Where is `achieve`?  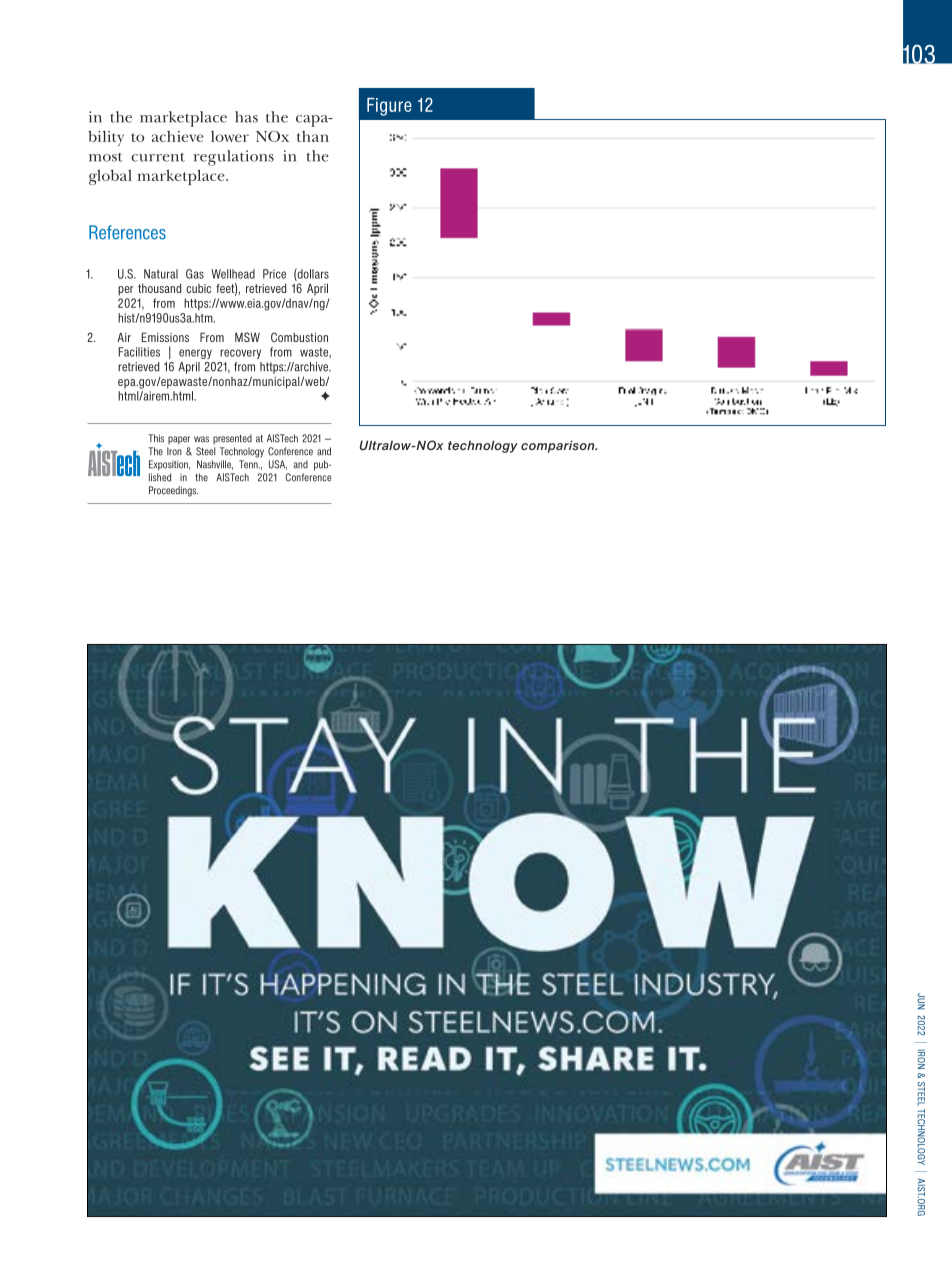
achieve is located at coordinates (178, 136).
